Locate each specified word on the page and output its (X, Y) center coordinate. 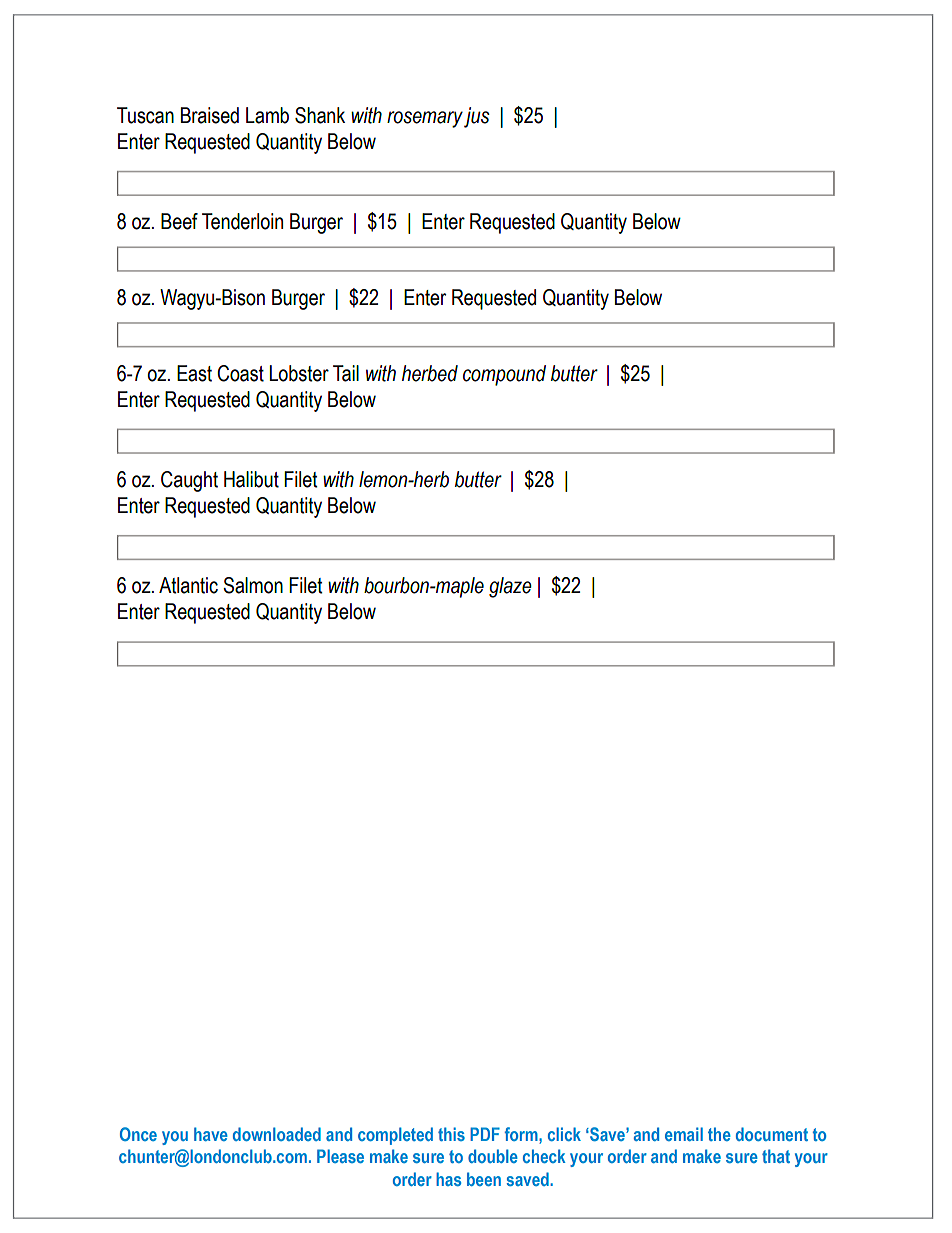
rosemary (425, 119)
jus (477, 117)
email (684, 1134)
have (211, 1134)
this (451, 1134)
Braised (210, 115)
